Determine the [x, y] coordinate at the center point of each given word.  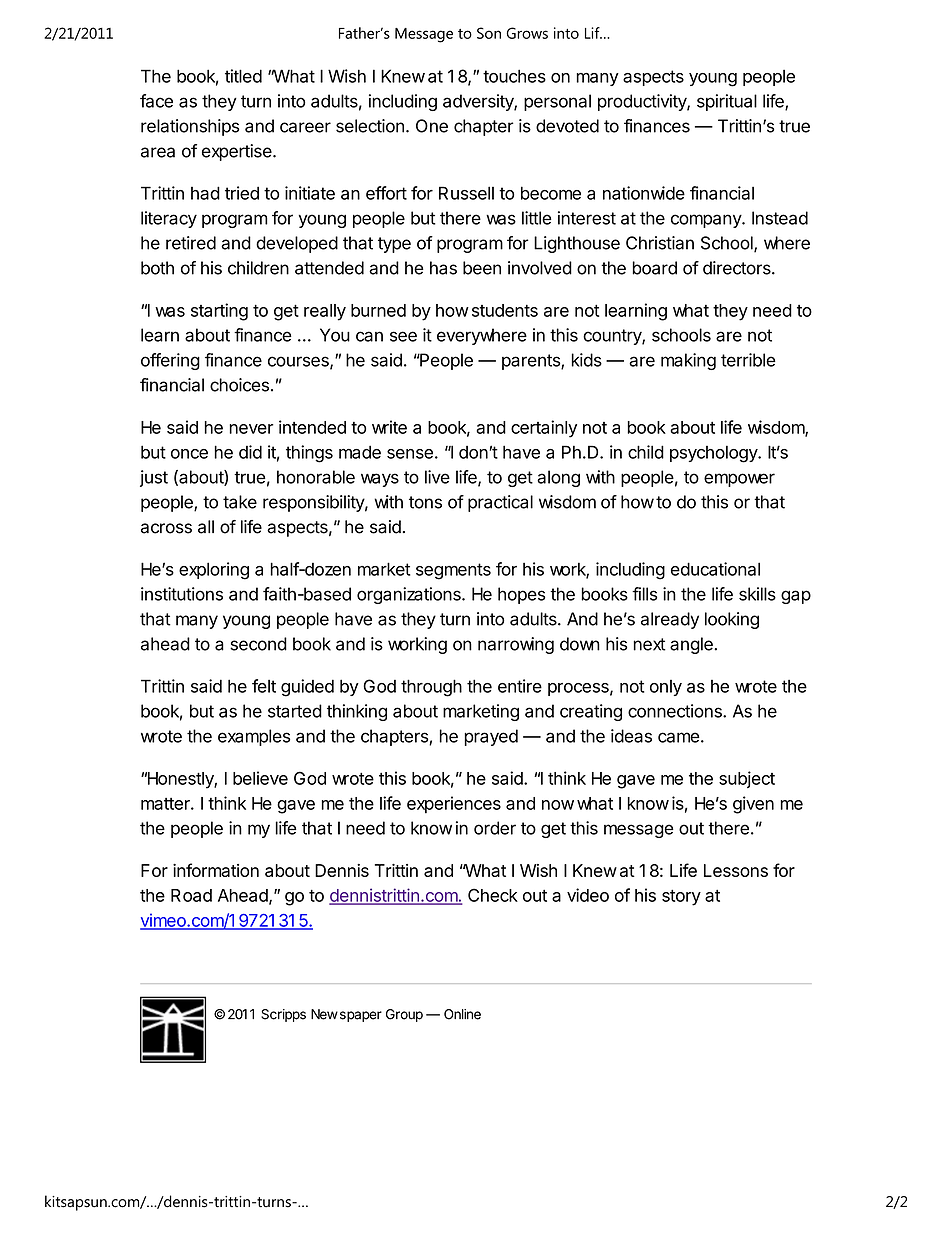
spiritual [727, 102]
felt [264, 686]
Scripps [283, 1015]
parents [532, 362]
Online [462, 1014]
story [681, 897]
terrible [748, 360]
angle [692, 645]
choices [239, 385]
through [431, 688]
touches [514, 76]
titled [243, 76]
